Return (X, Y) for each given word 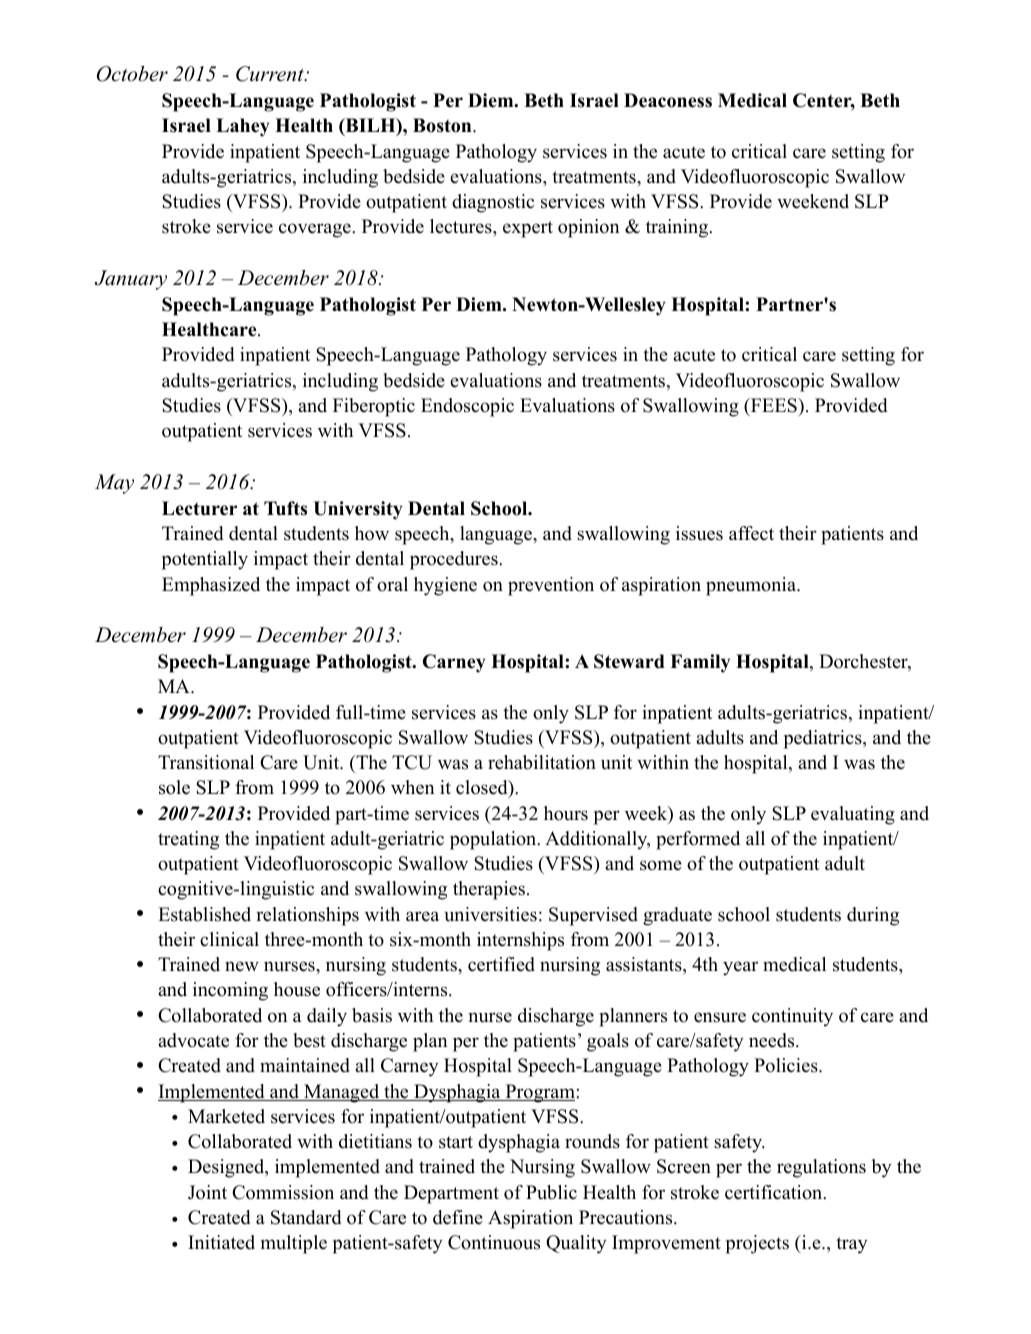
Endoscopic (467, 407)
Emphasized (211, 586)
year (740, 968)
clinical (229, 939)
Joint (207, 1192)
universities (490, 914)
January (130, 280)
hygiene (445, 586)
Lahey (243, 127)
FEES (774, 405)
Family (700, 663)
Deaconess (668, 100)
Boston (443, 125)
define (458, 1217)
